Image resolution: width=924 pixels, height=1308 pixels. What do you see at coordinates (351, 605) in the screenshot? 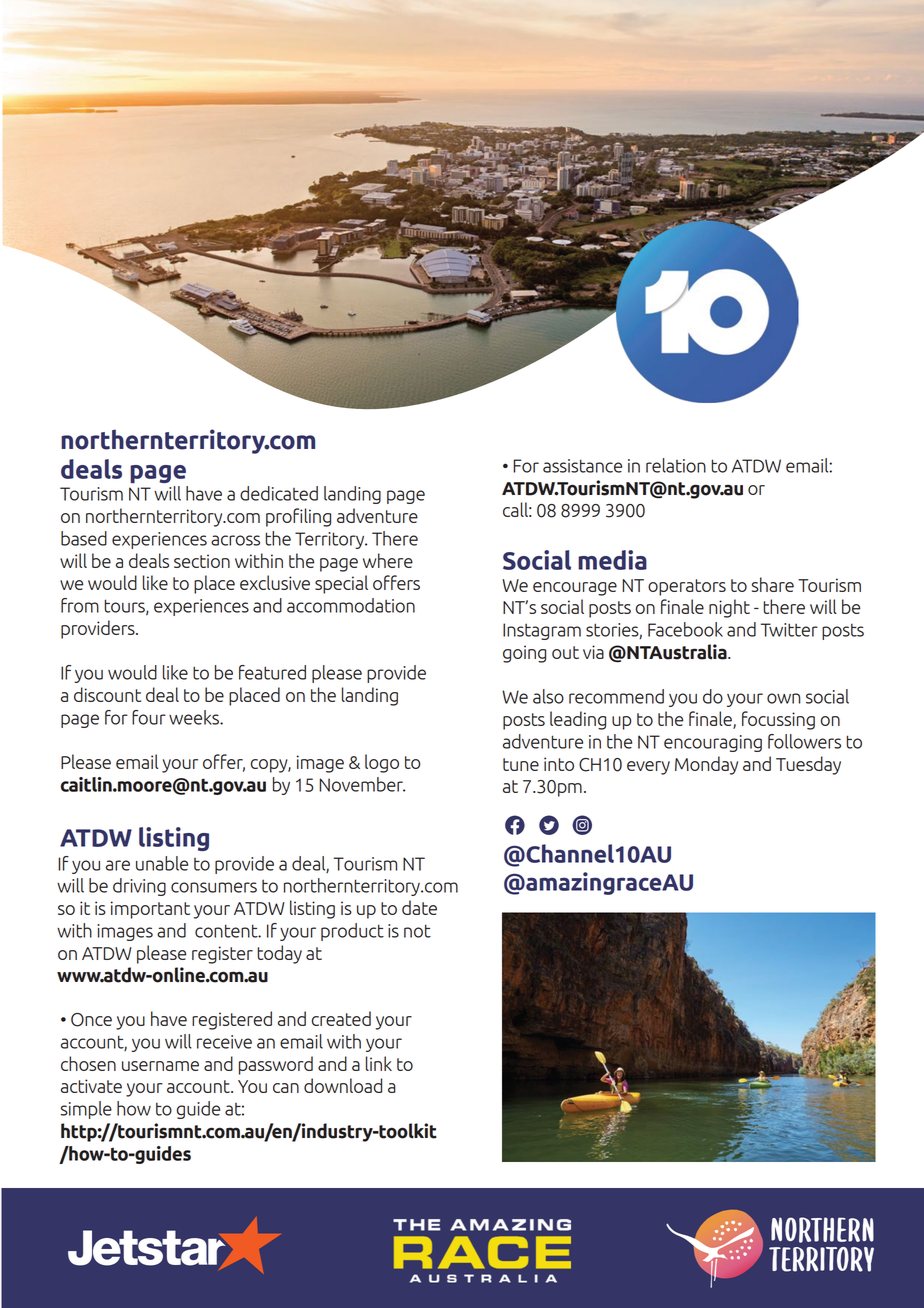
I see `accommodation` at bounding box center [351, 605].
